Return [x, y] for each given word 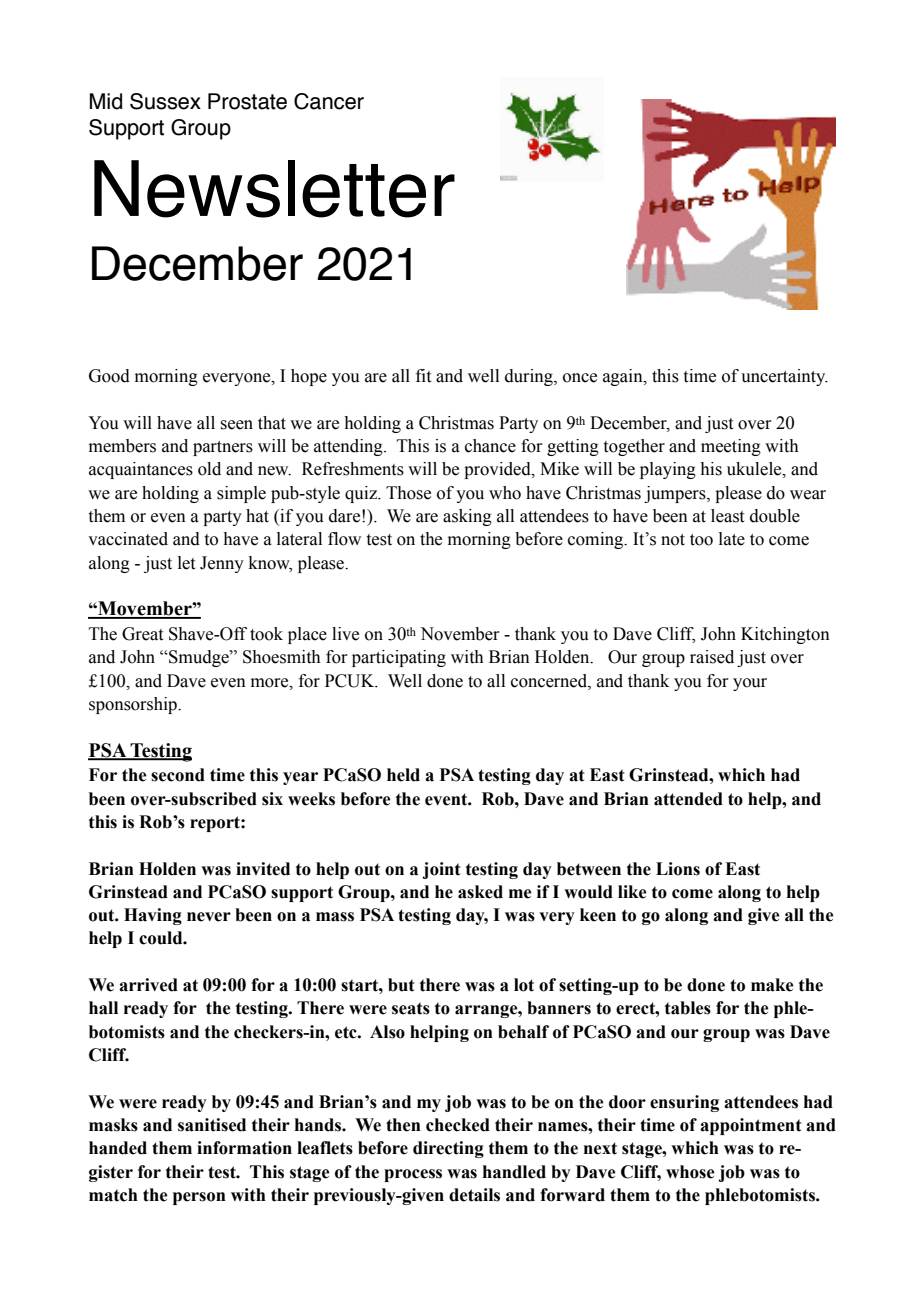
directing [448, 1149]
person [199, 1198]
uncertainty [784, 377]
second [178, 775]
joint [441, 870]
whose [690, 1172]
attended [688, 799]
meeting [731, 447]
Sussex [165, 101]
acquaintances [141, 470]
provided [498, 470]
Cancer [329, 101]
